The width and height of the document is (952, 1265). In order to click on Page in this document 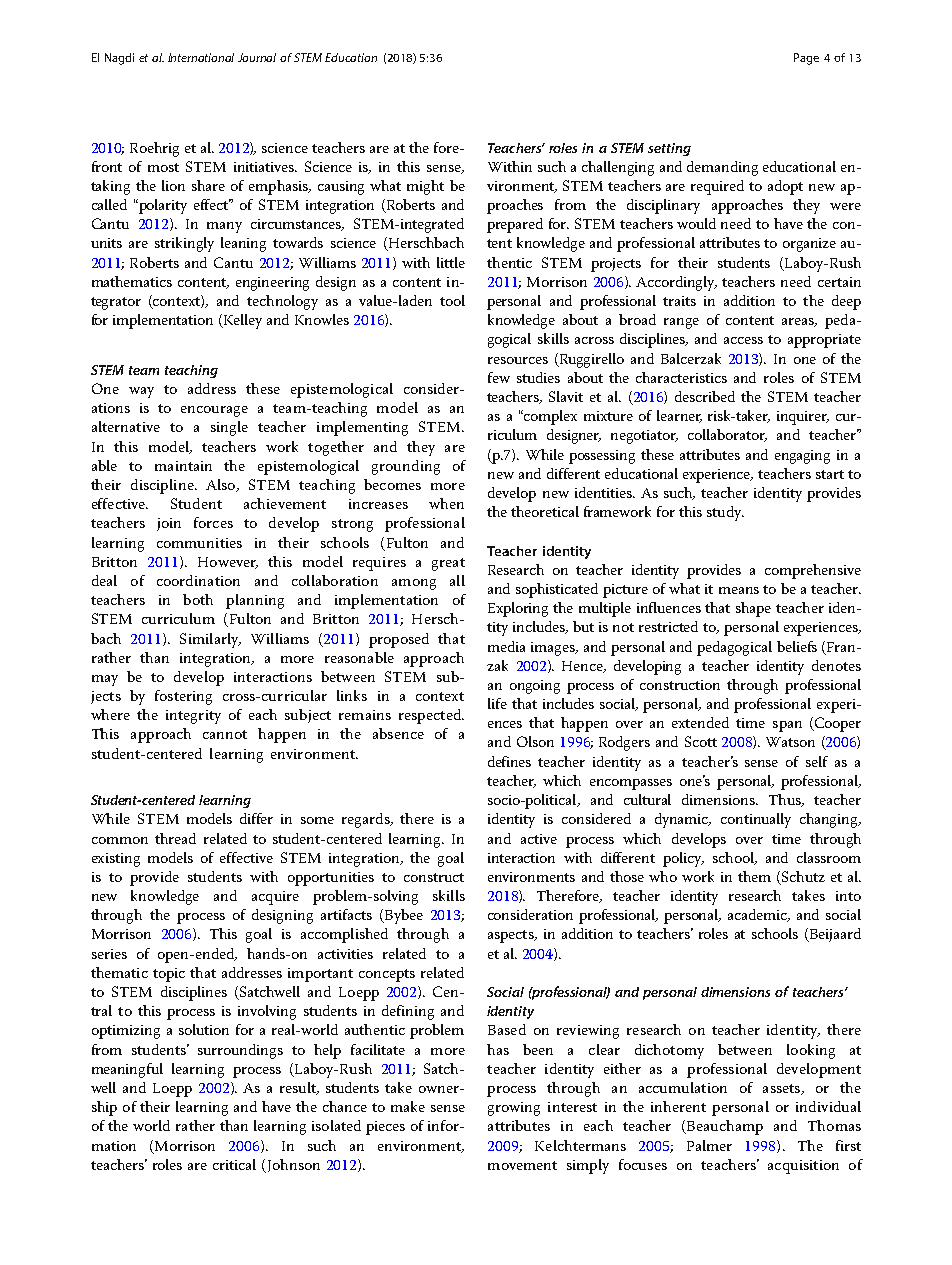, I will do `click(806, 59)`.
